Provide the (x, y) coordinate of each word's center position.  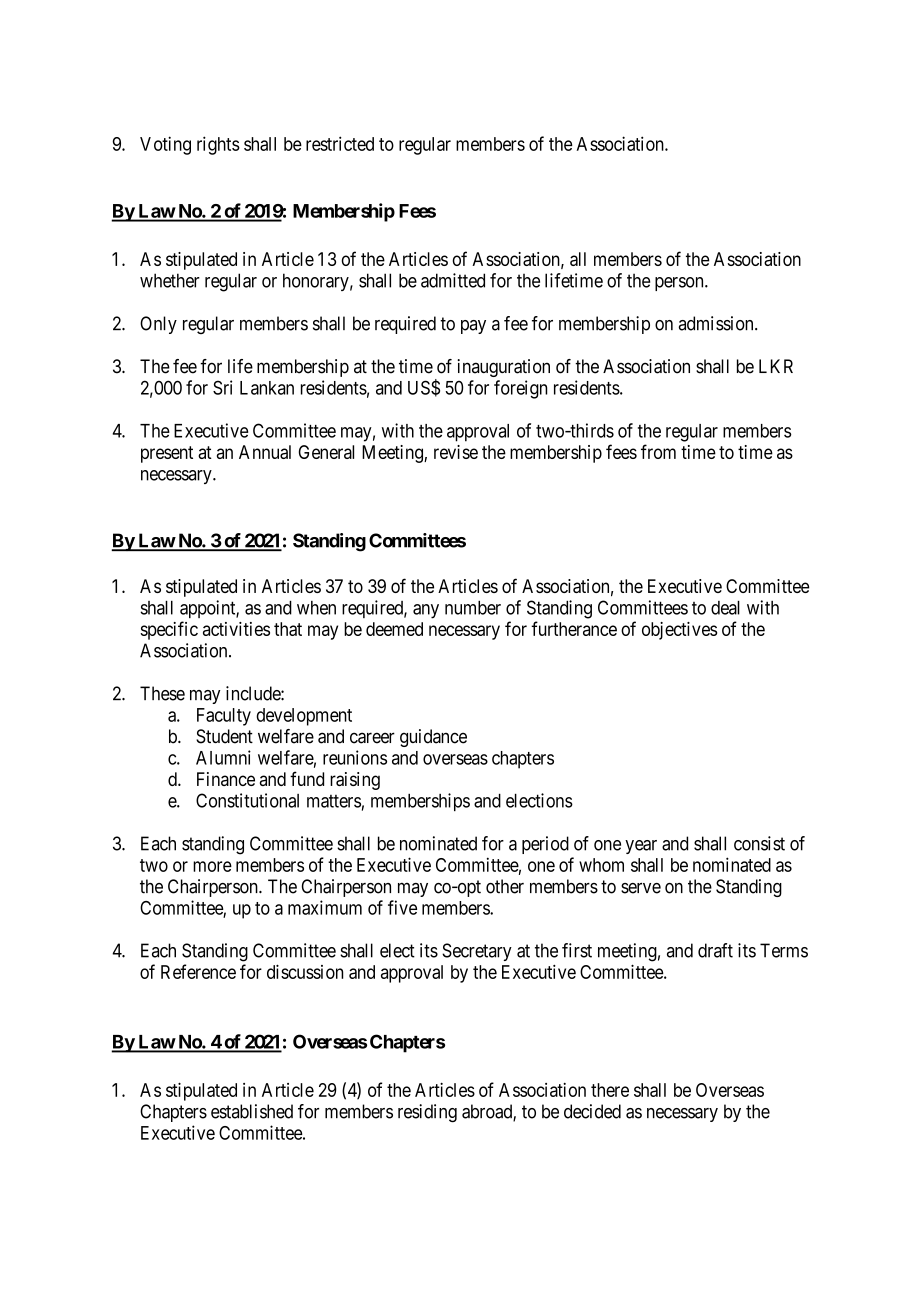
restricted (340, 143)
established (252, 1111)
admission (717, 323)
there (610, 1090)
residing (427, 1113)
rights (218, 145)
